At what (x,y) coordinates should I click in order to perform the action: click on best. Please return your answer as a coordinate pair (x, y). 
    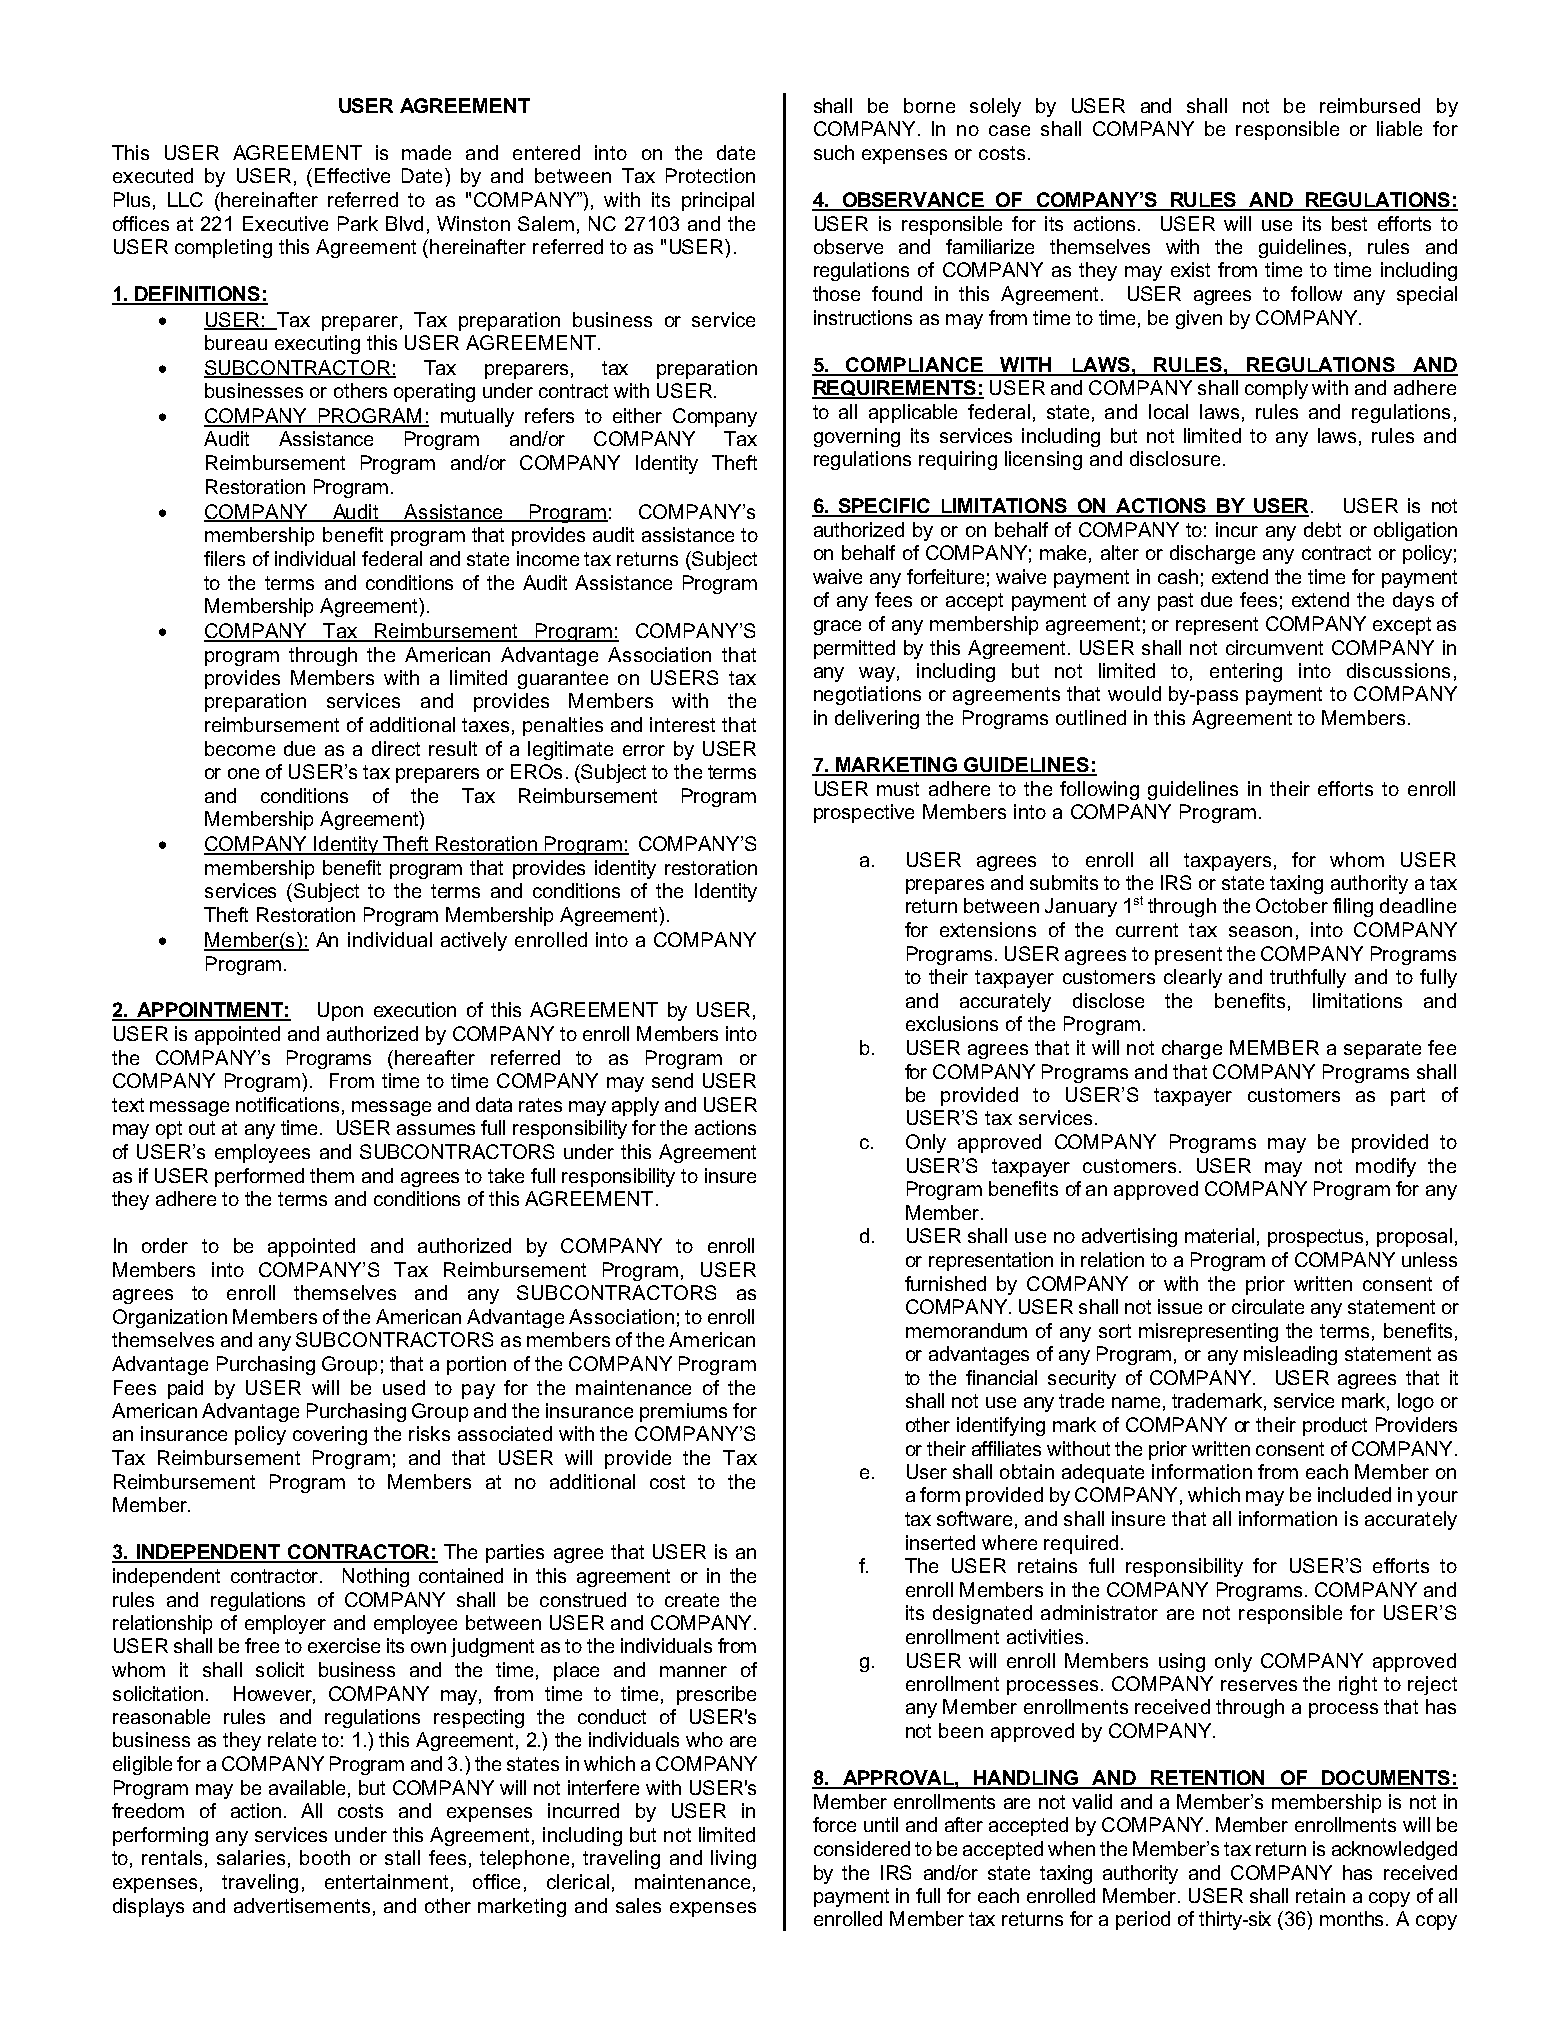
    Looking at the image, I should click on (1349, 223).
